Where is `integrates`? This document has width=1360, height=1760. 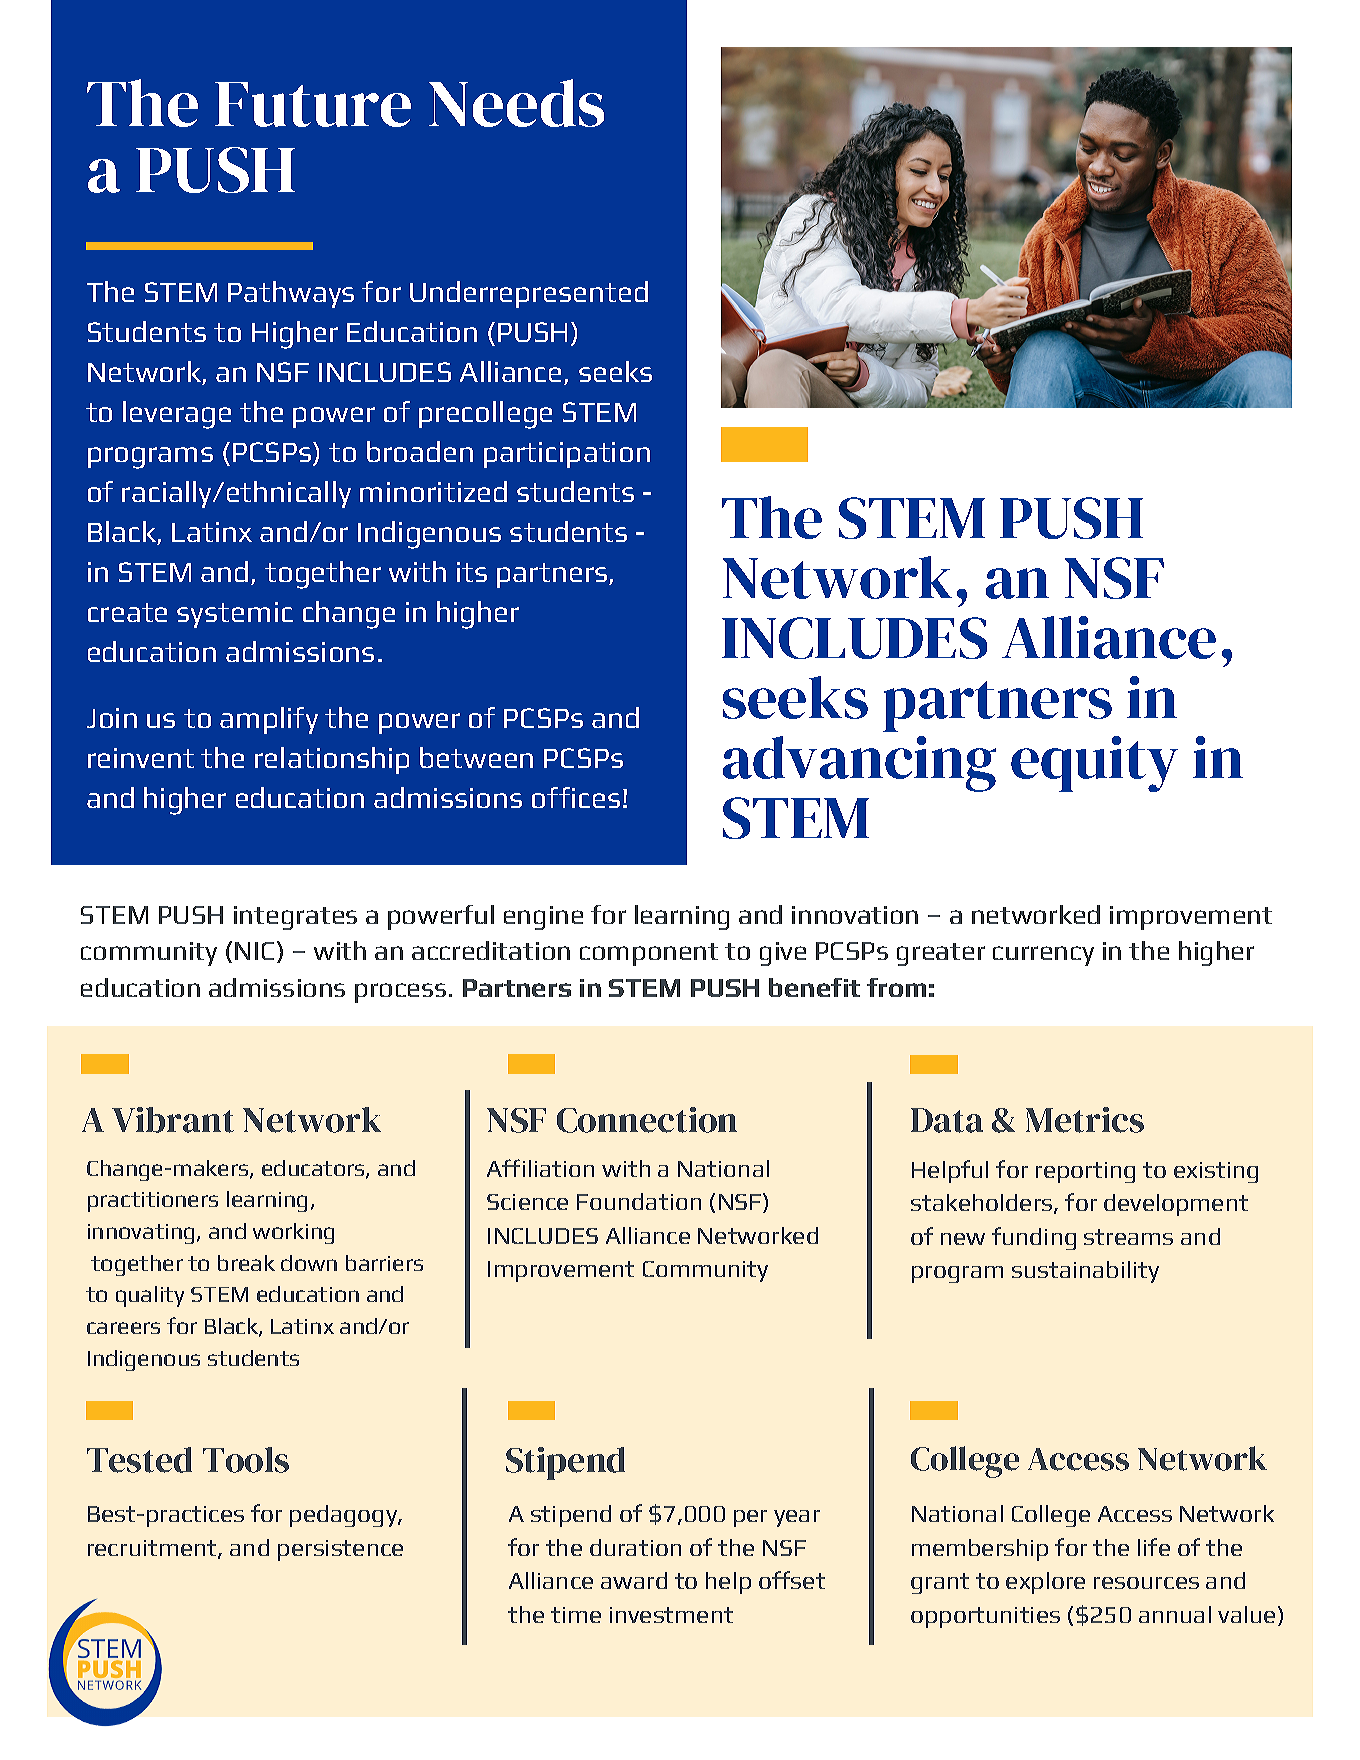 integrates is located at coordinates (295, 918).
